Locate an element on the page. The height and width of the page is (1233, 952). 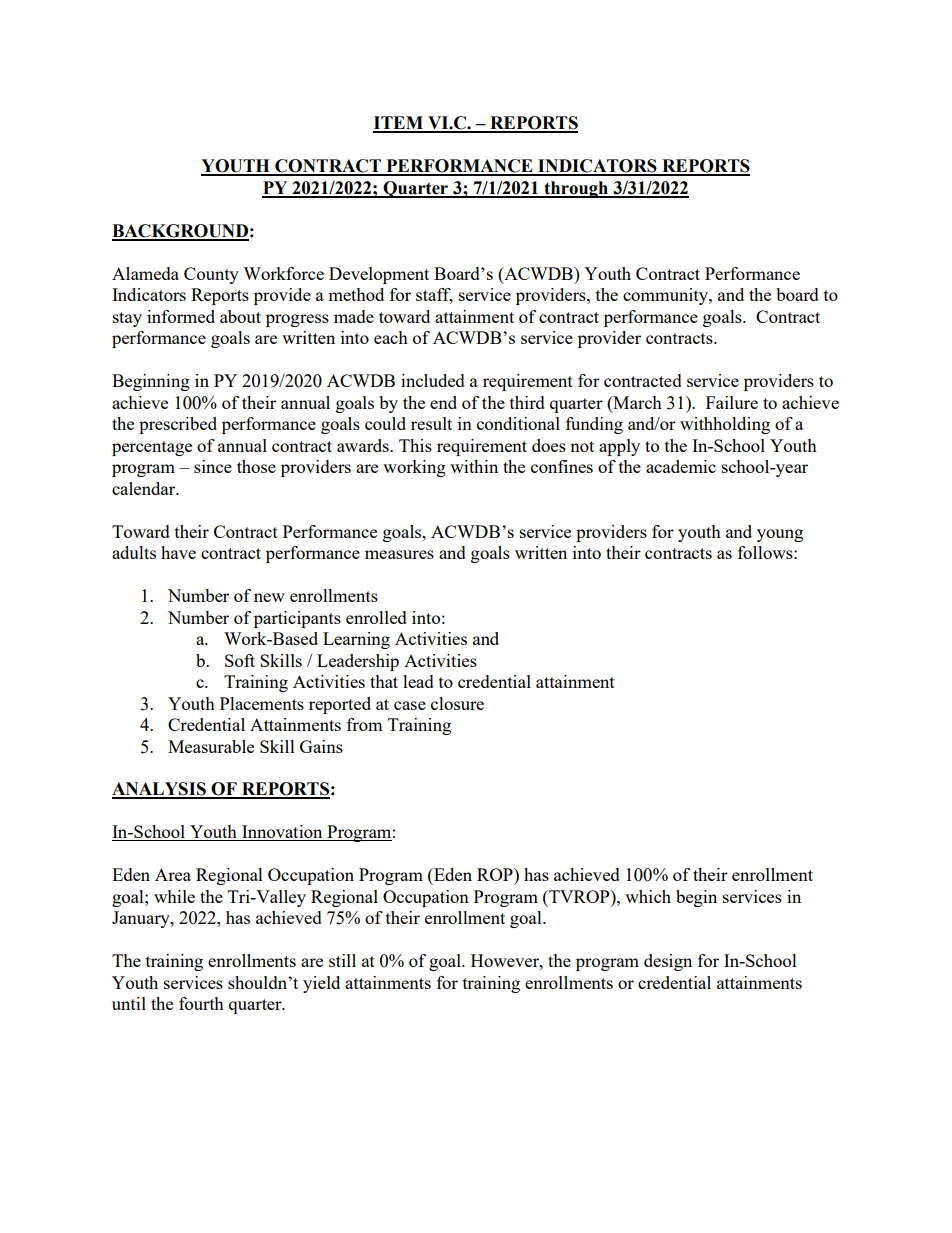
staff is located at coordinates (434, 296).
